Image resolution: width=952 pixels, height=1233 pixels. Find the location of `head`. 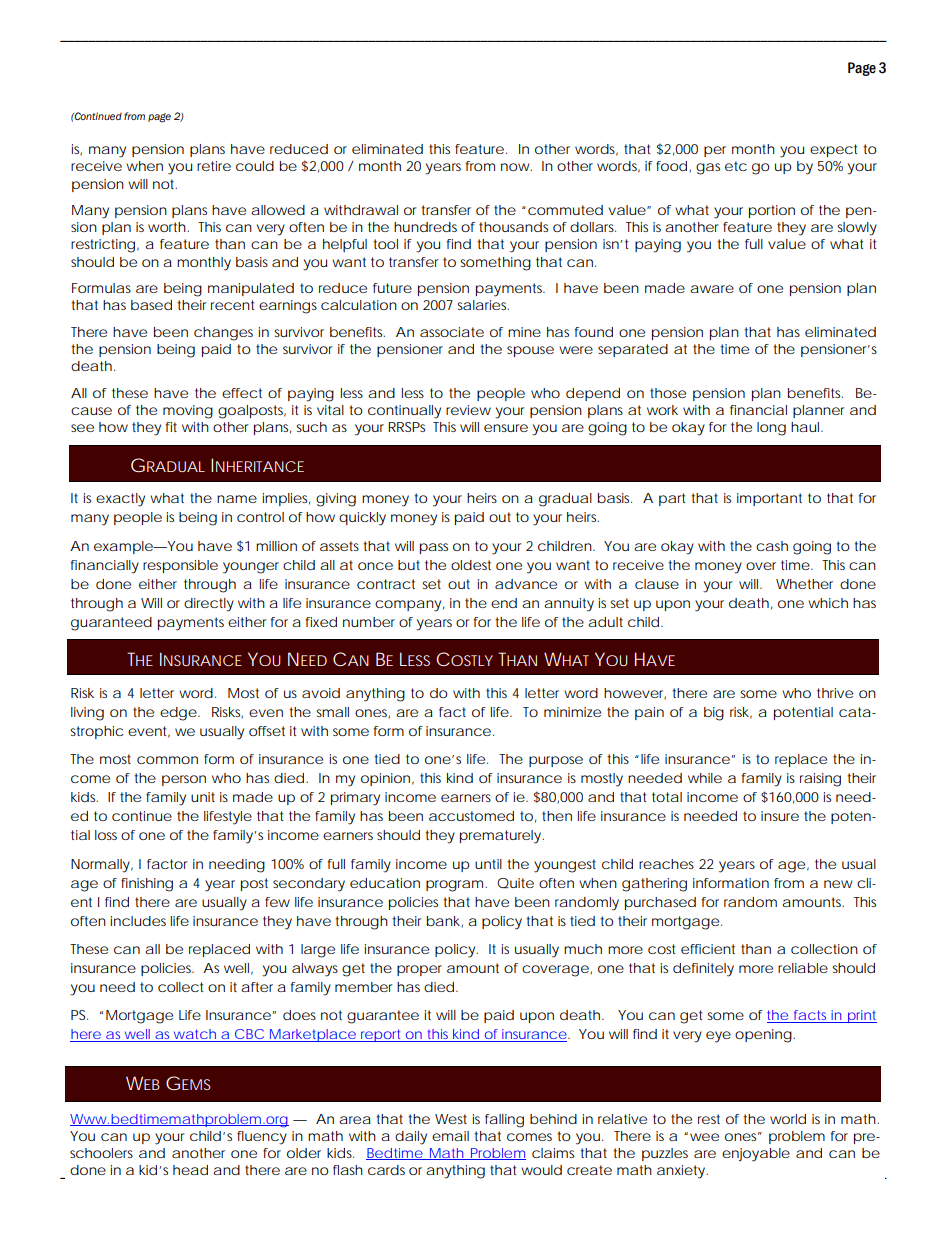

head is located at coordinates (190, 1170).
